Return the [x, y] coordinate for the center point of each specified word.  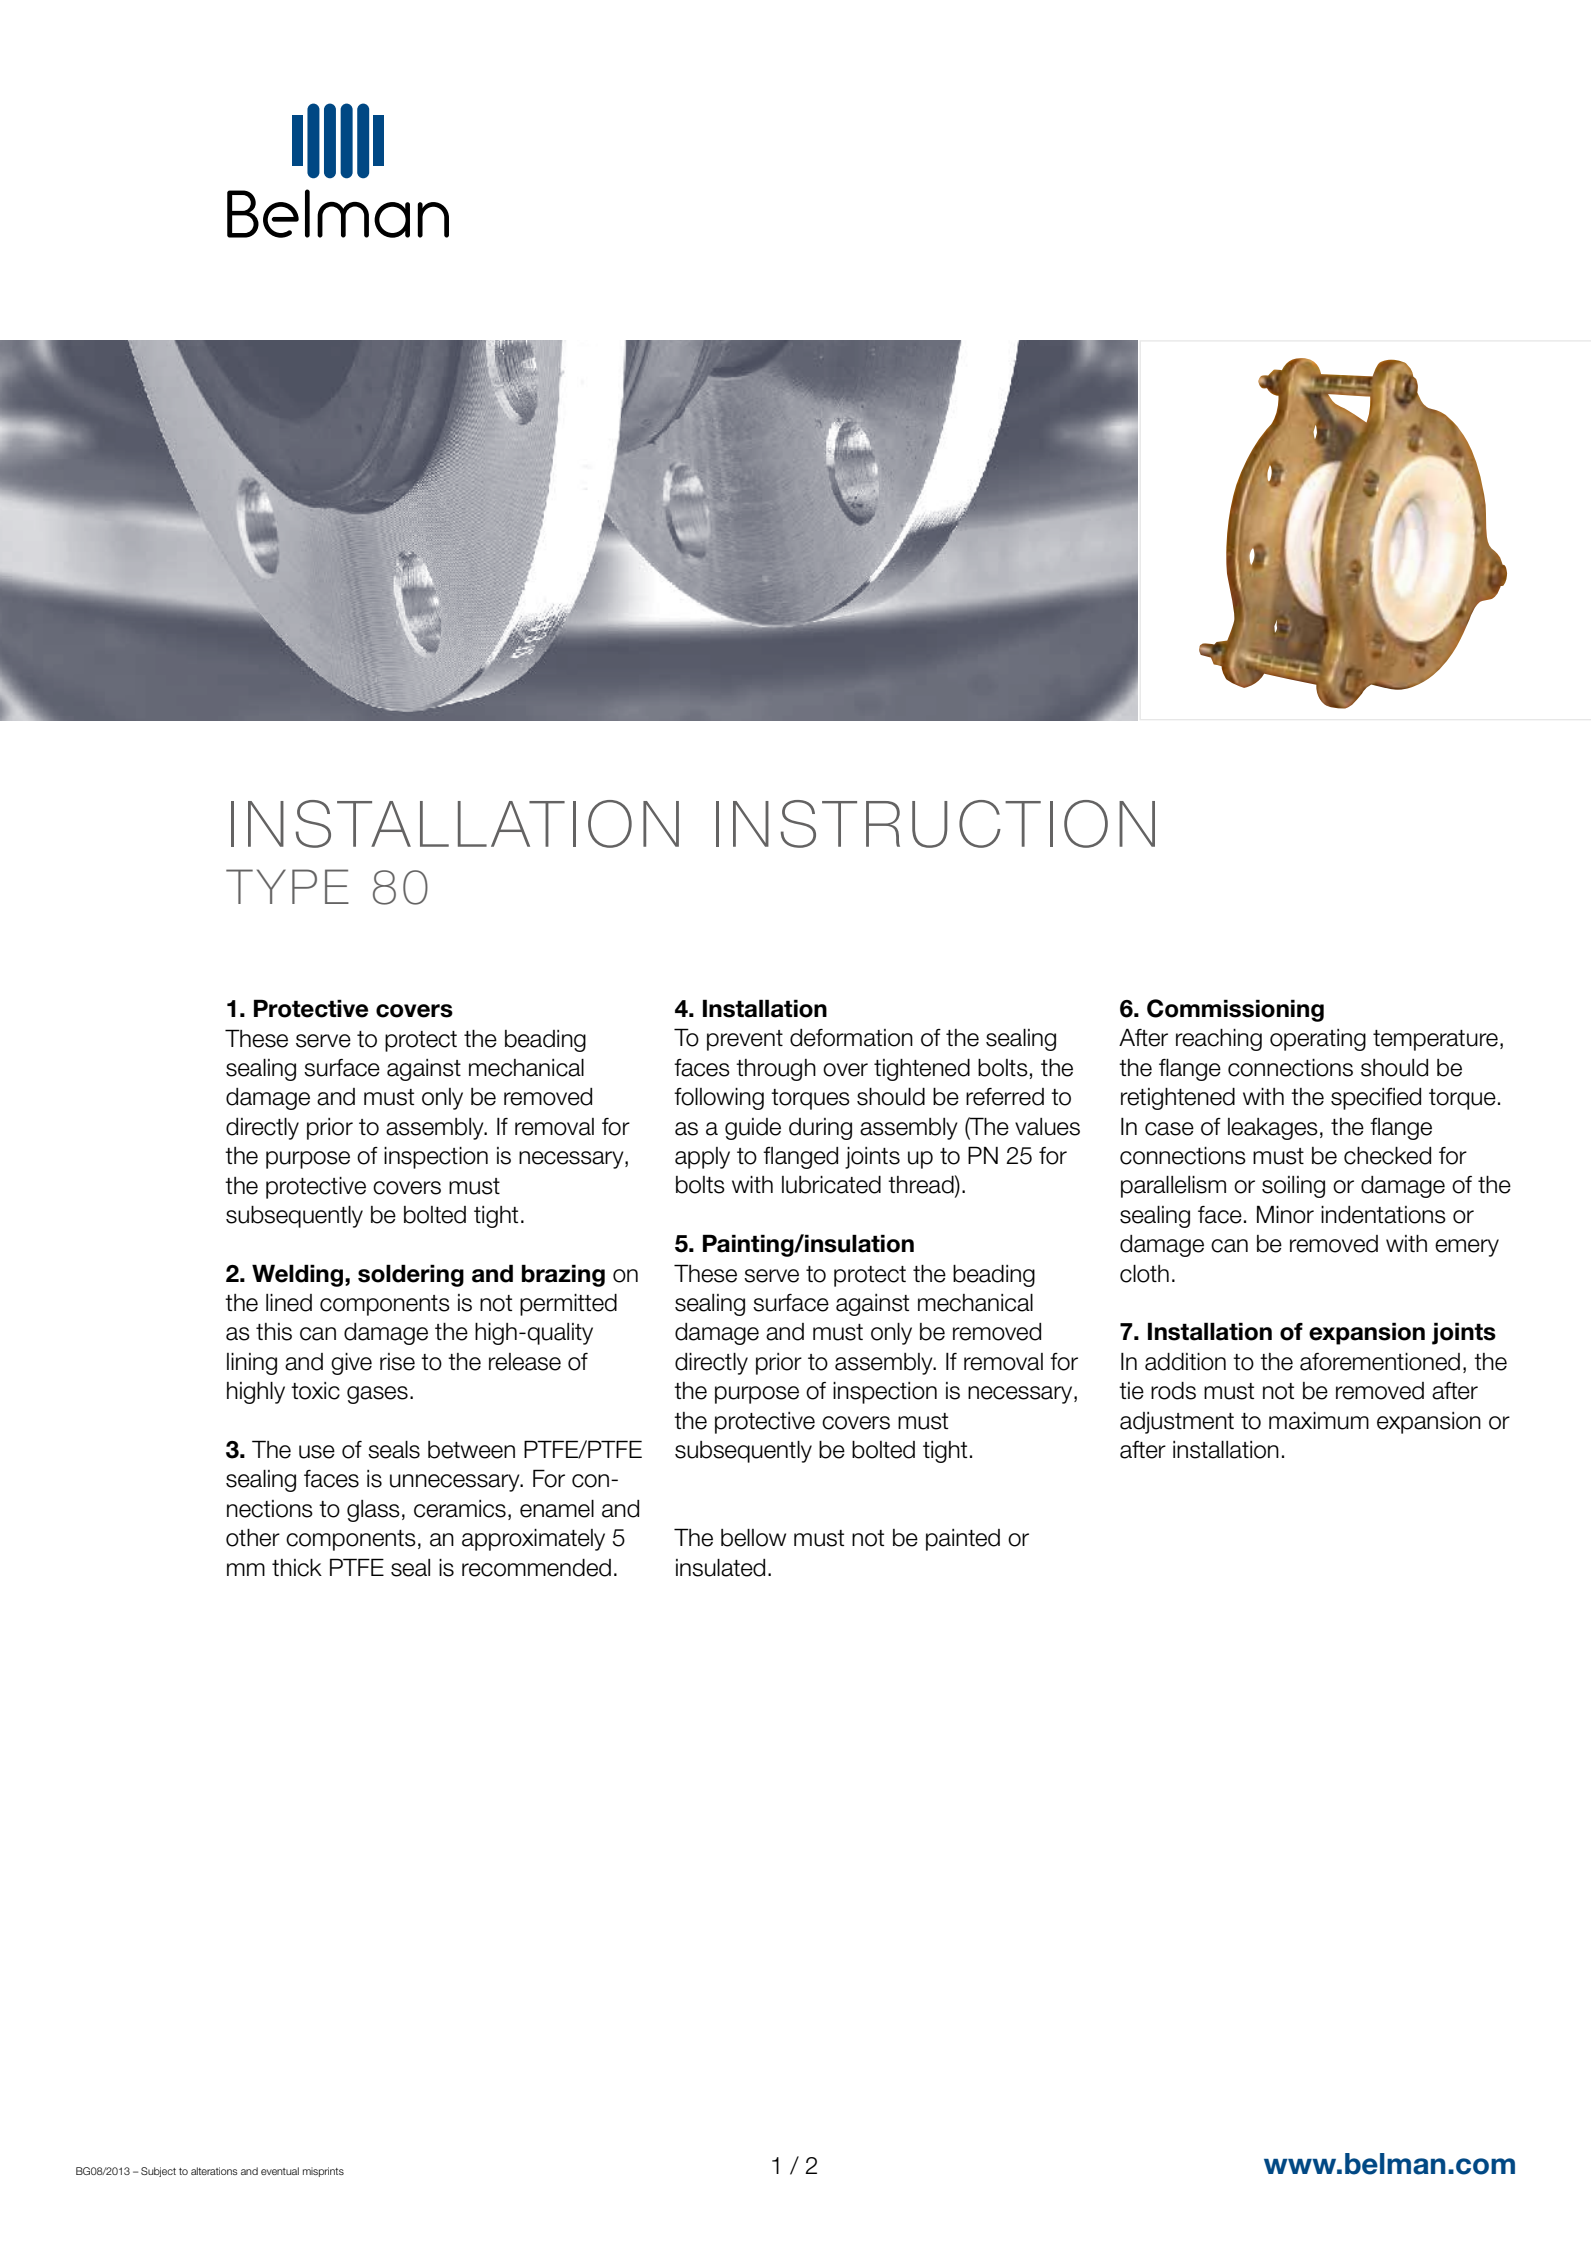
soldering [411, 1275]
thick [297, 1568]
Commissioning [1235, 1010]
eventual [280, 2171]
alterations [214, 2171]
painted [963, 1540]
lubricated [831, 1185]
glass [373, 1511]
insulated [720, 1568]
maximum [1319, 1421]
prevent [745, 1040]
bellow [753, 1538]
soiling [1293, 1187]
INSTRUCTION [935, 824]
